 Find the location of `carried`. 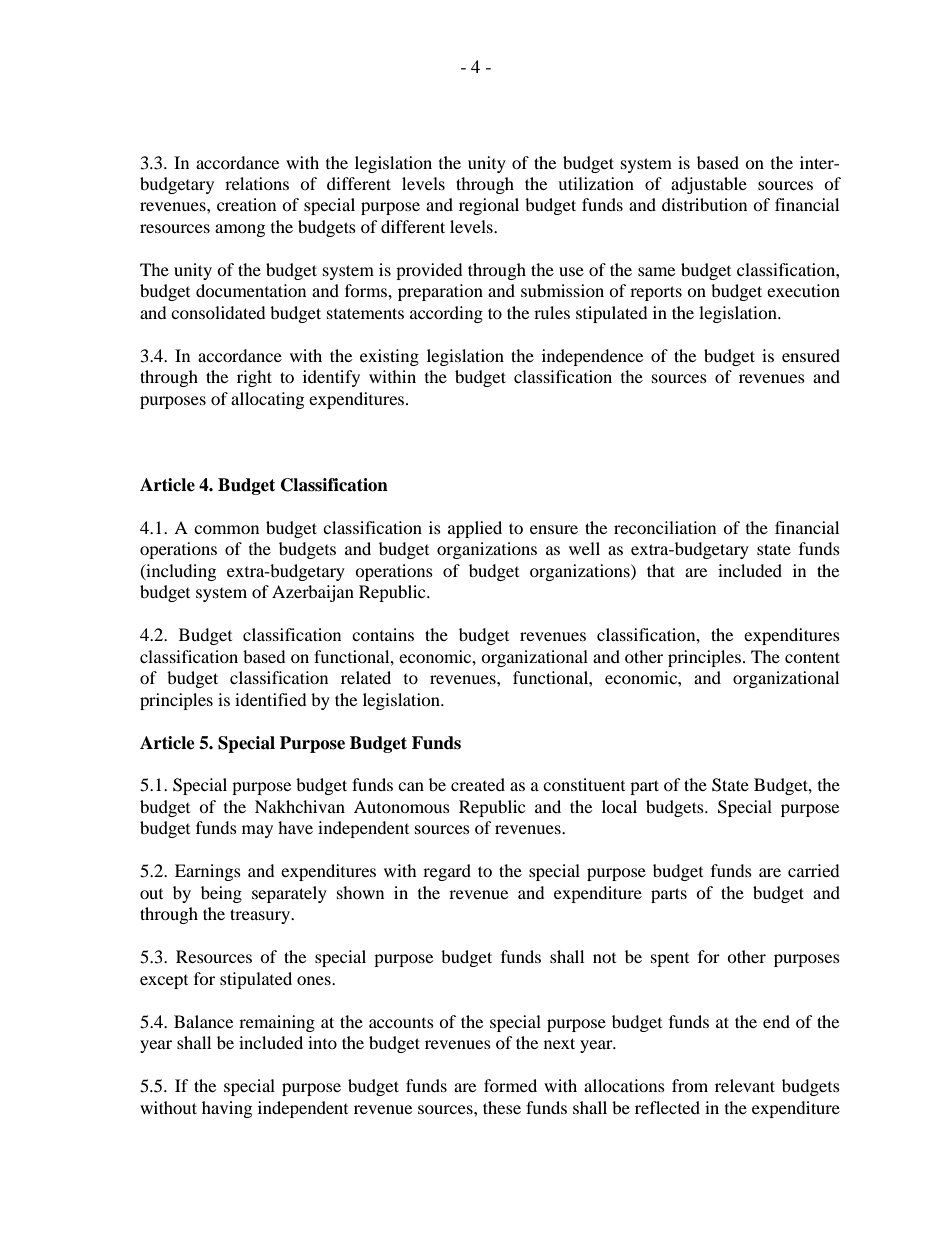

carried is located at coordinates (814, 870).
